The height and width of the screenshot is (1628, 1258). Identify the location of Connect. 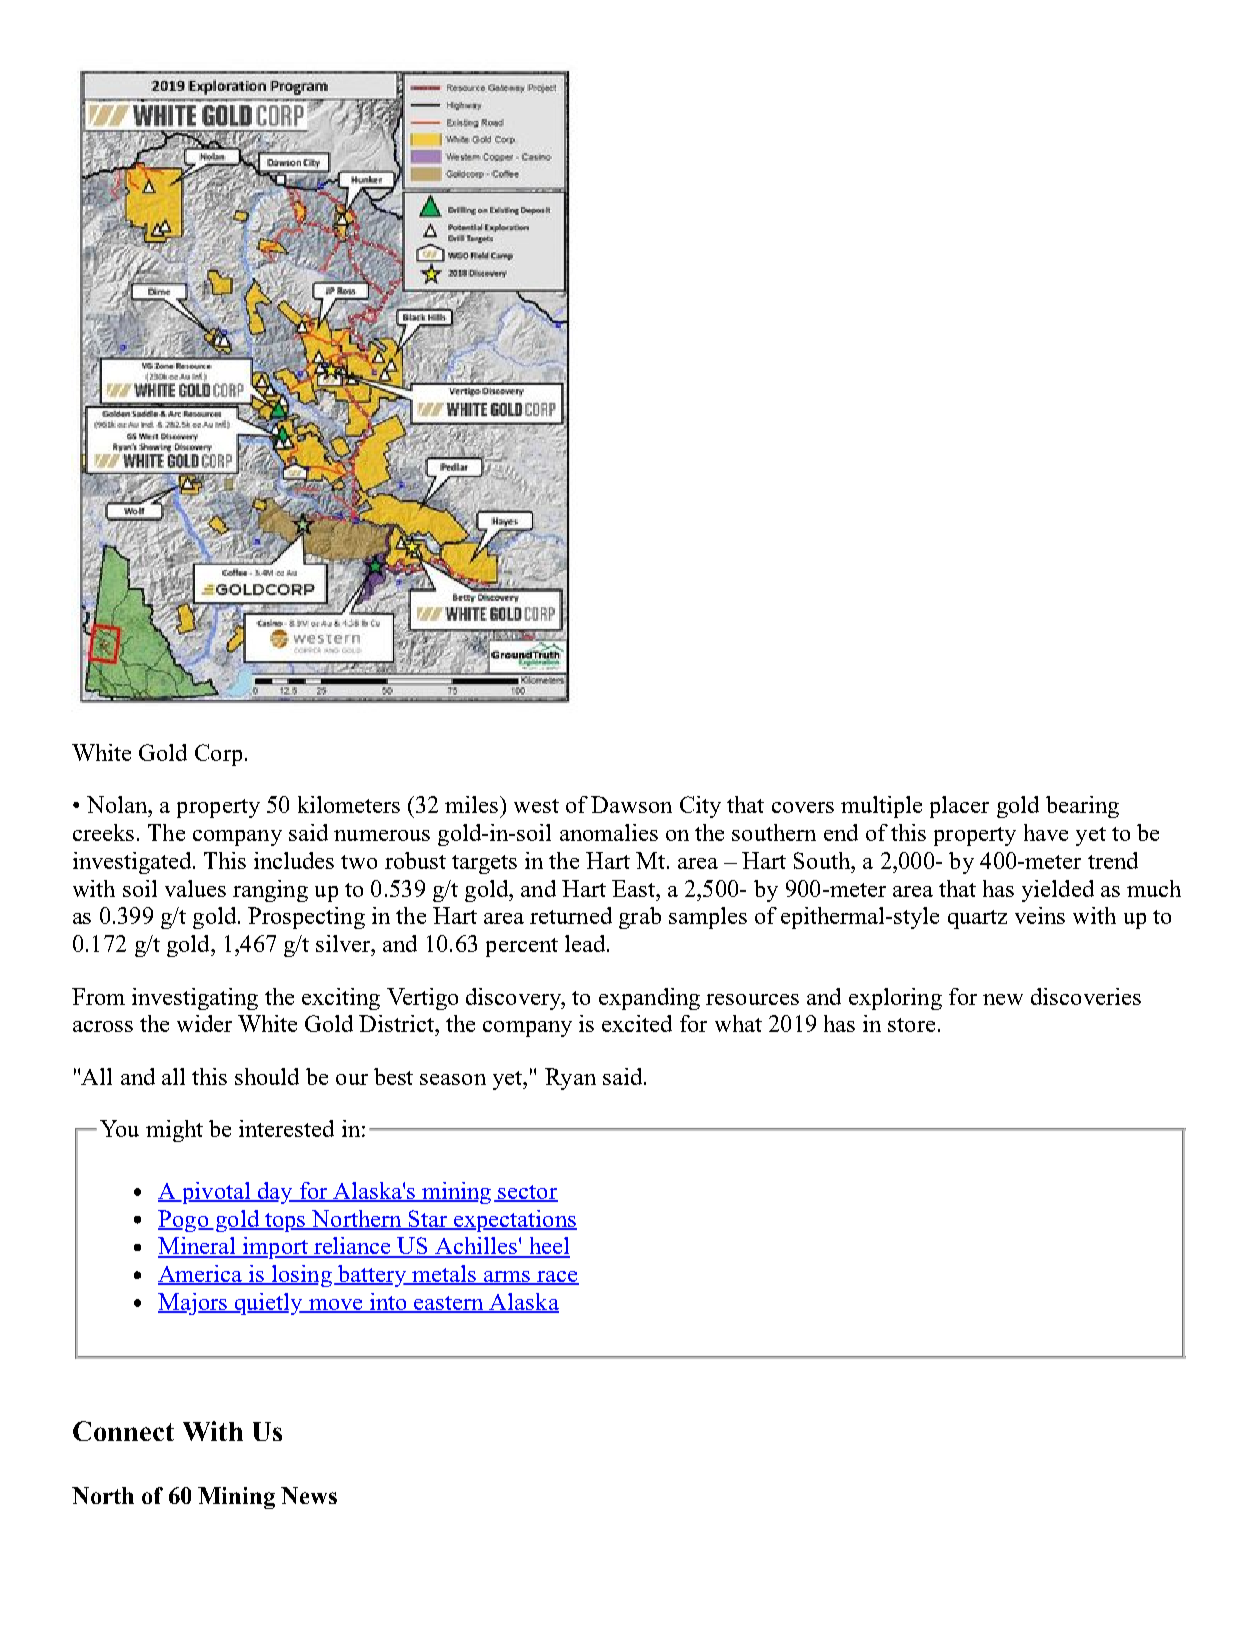
(123, 1431).
